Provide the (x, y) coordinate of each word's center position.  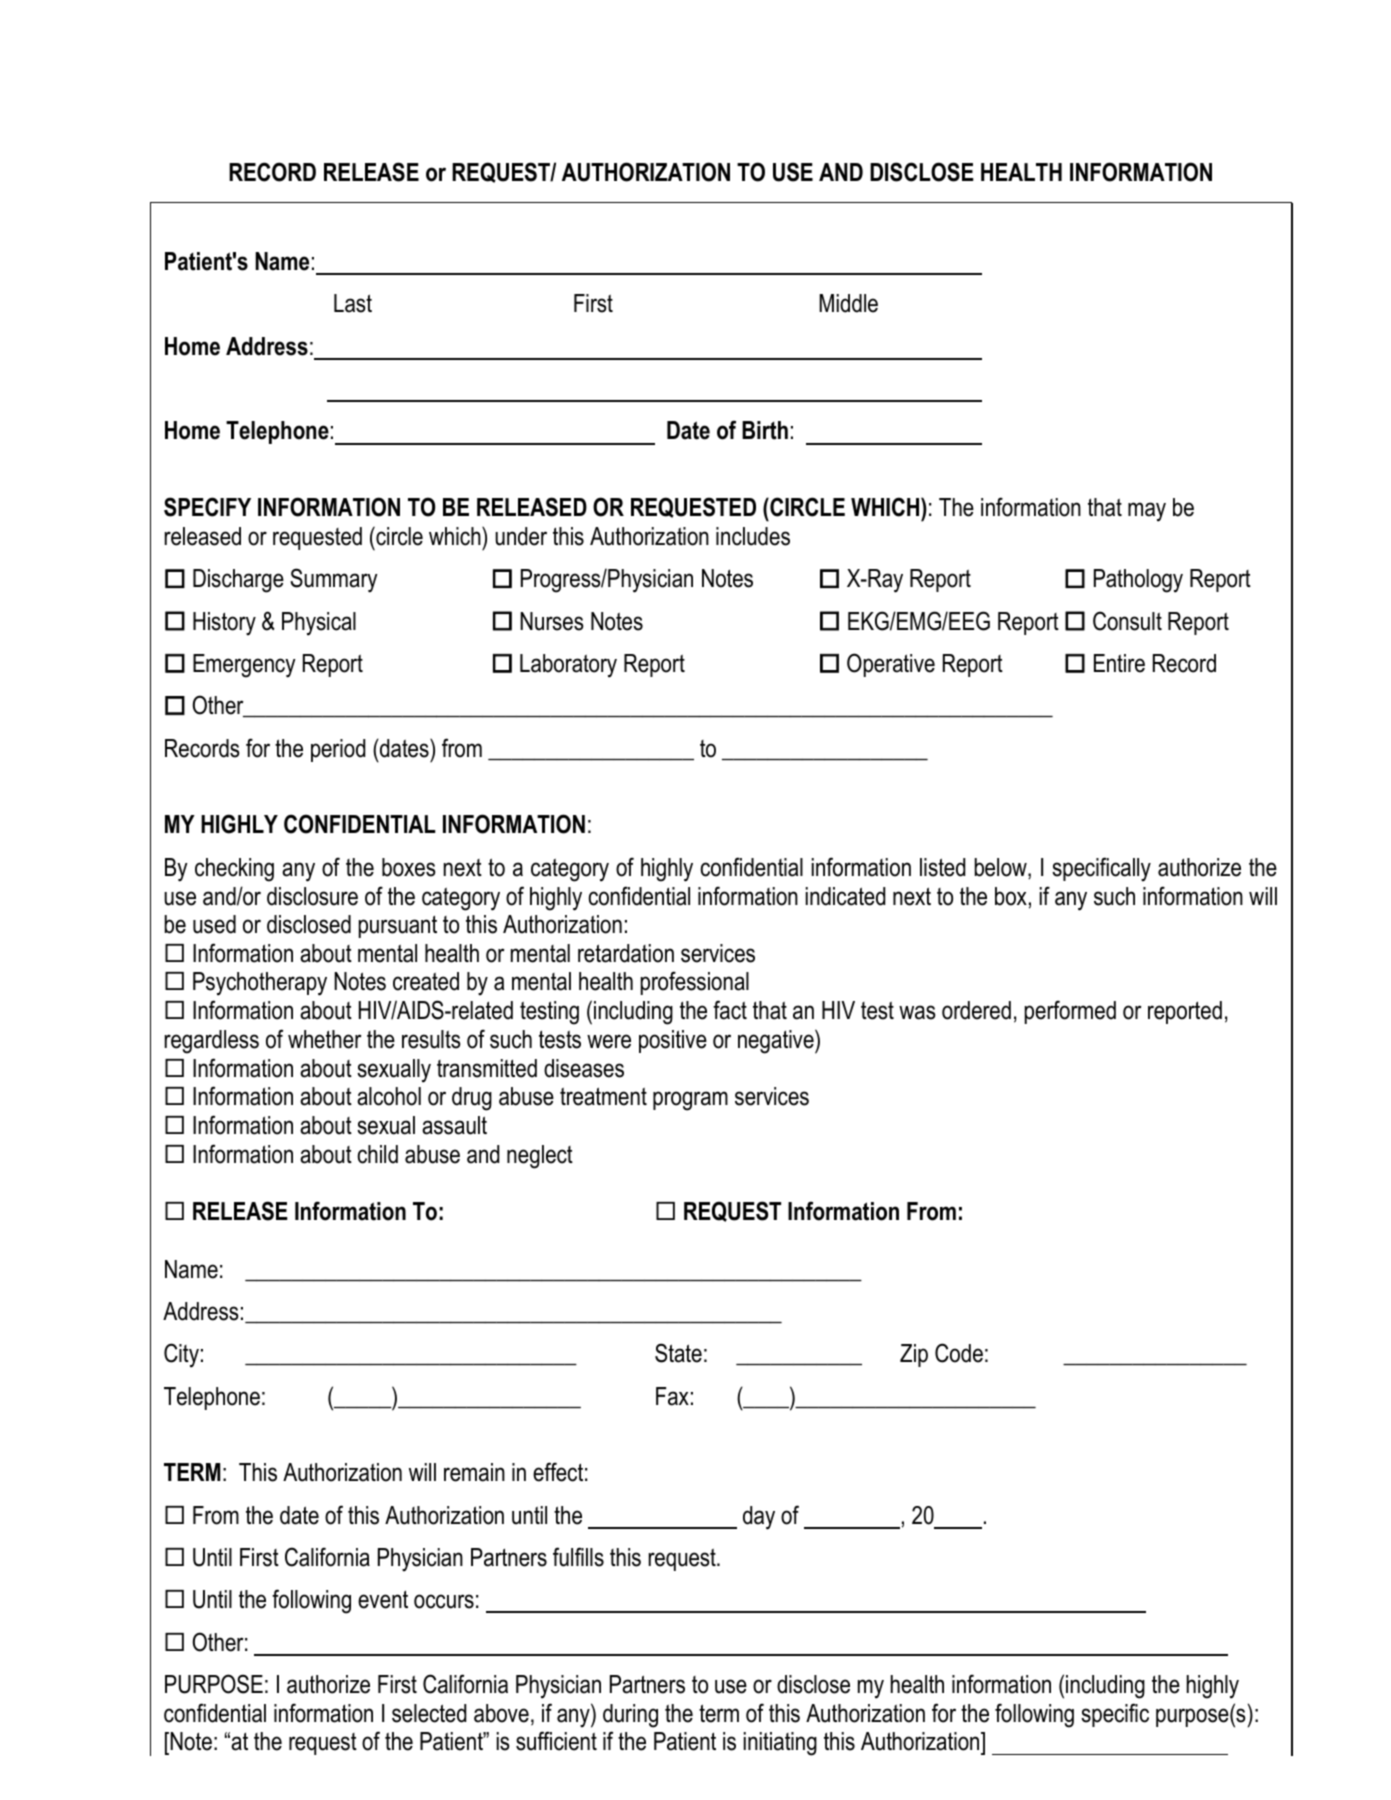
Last (353, 303)
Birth (765, 430)
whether (325, 1039)
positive (673, 1041)
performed (1070, 1012)
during (630, 1716)
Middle (848, 303)
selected (429, 1713)
